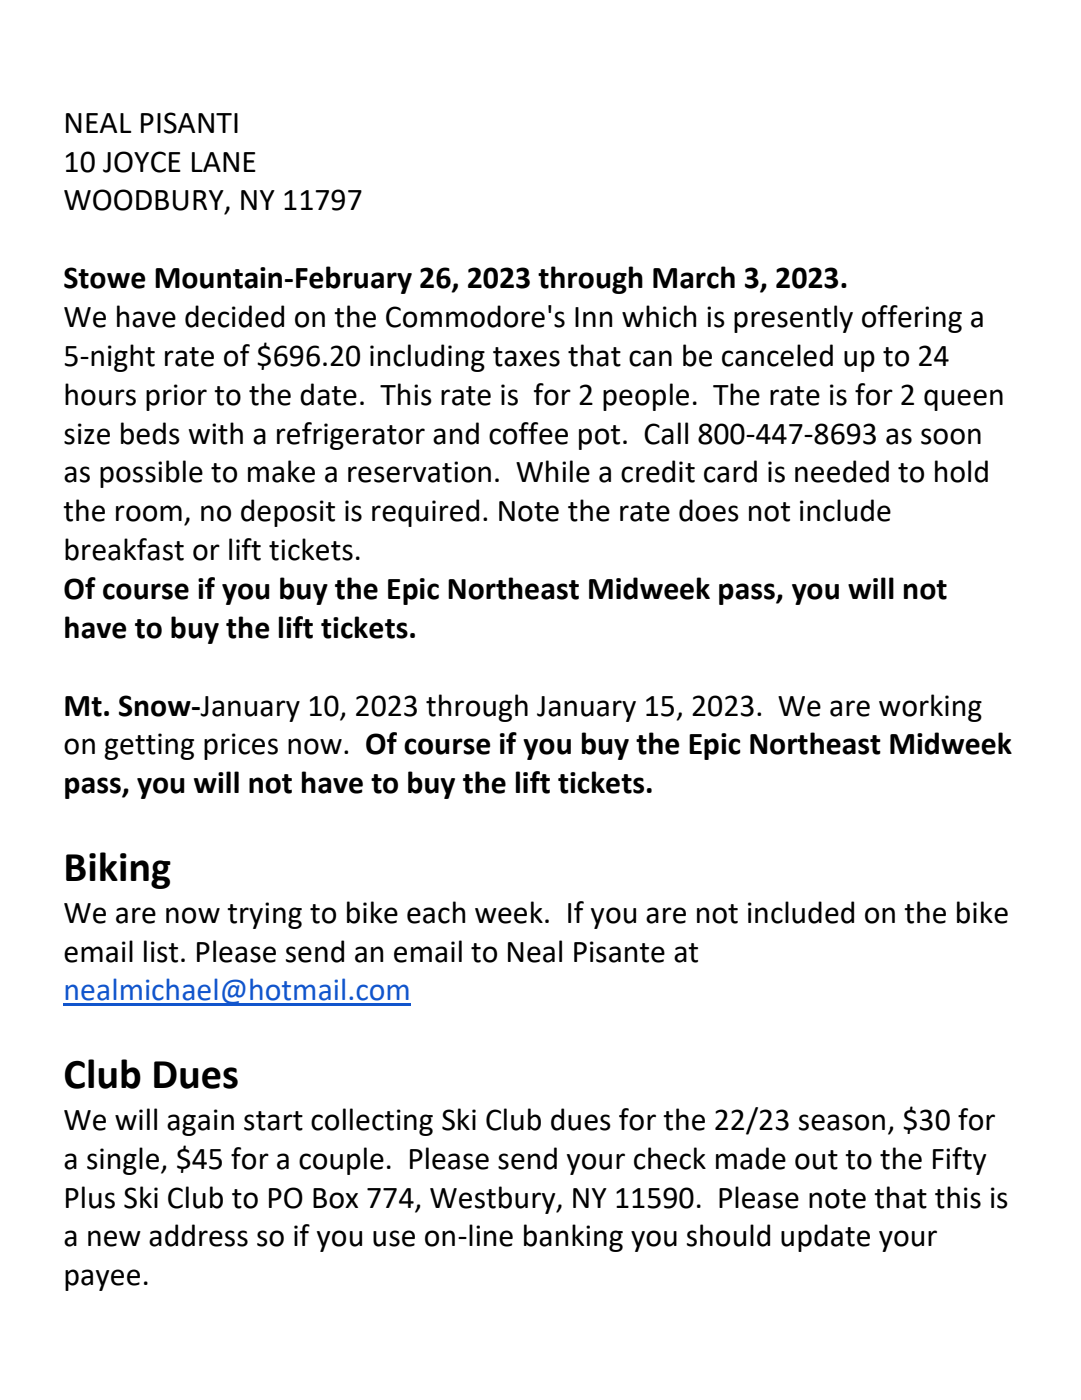  I want to click on March, so click(694, 277).
